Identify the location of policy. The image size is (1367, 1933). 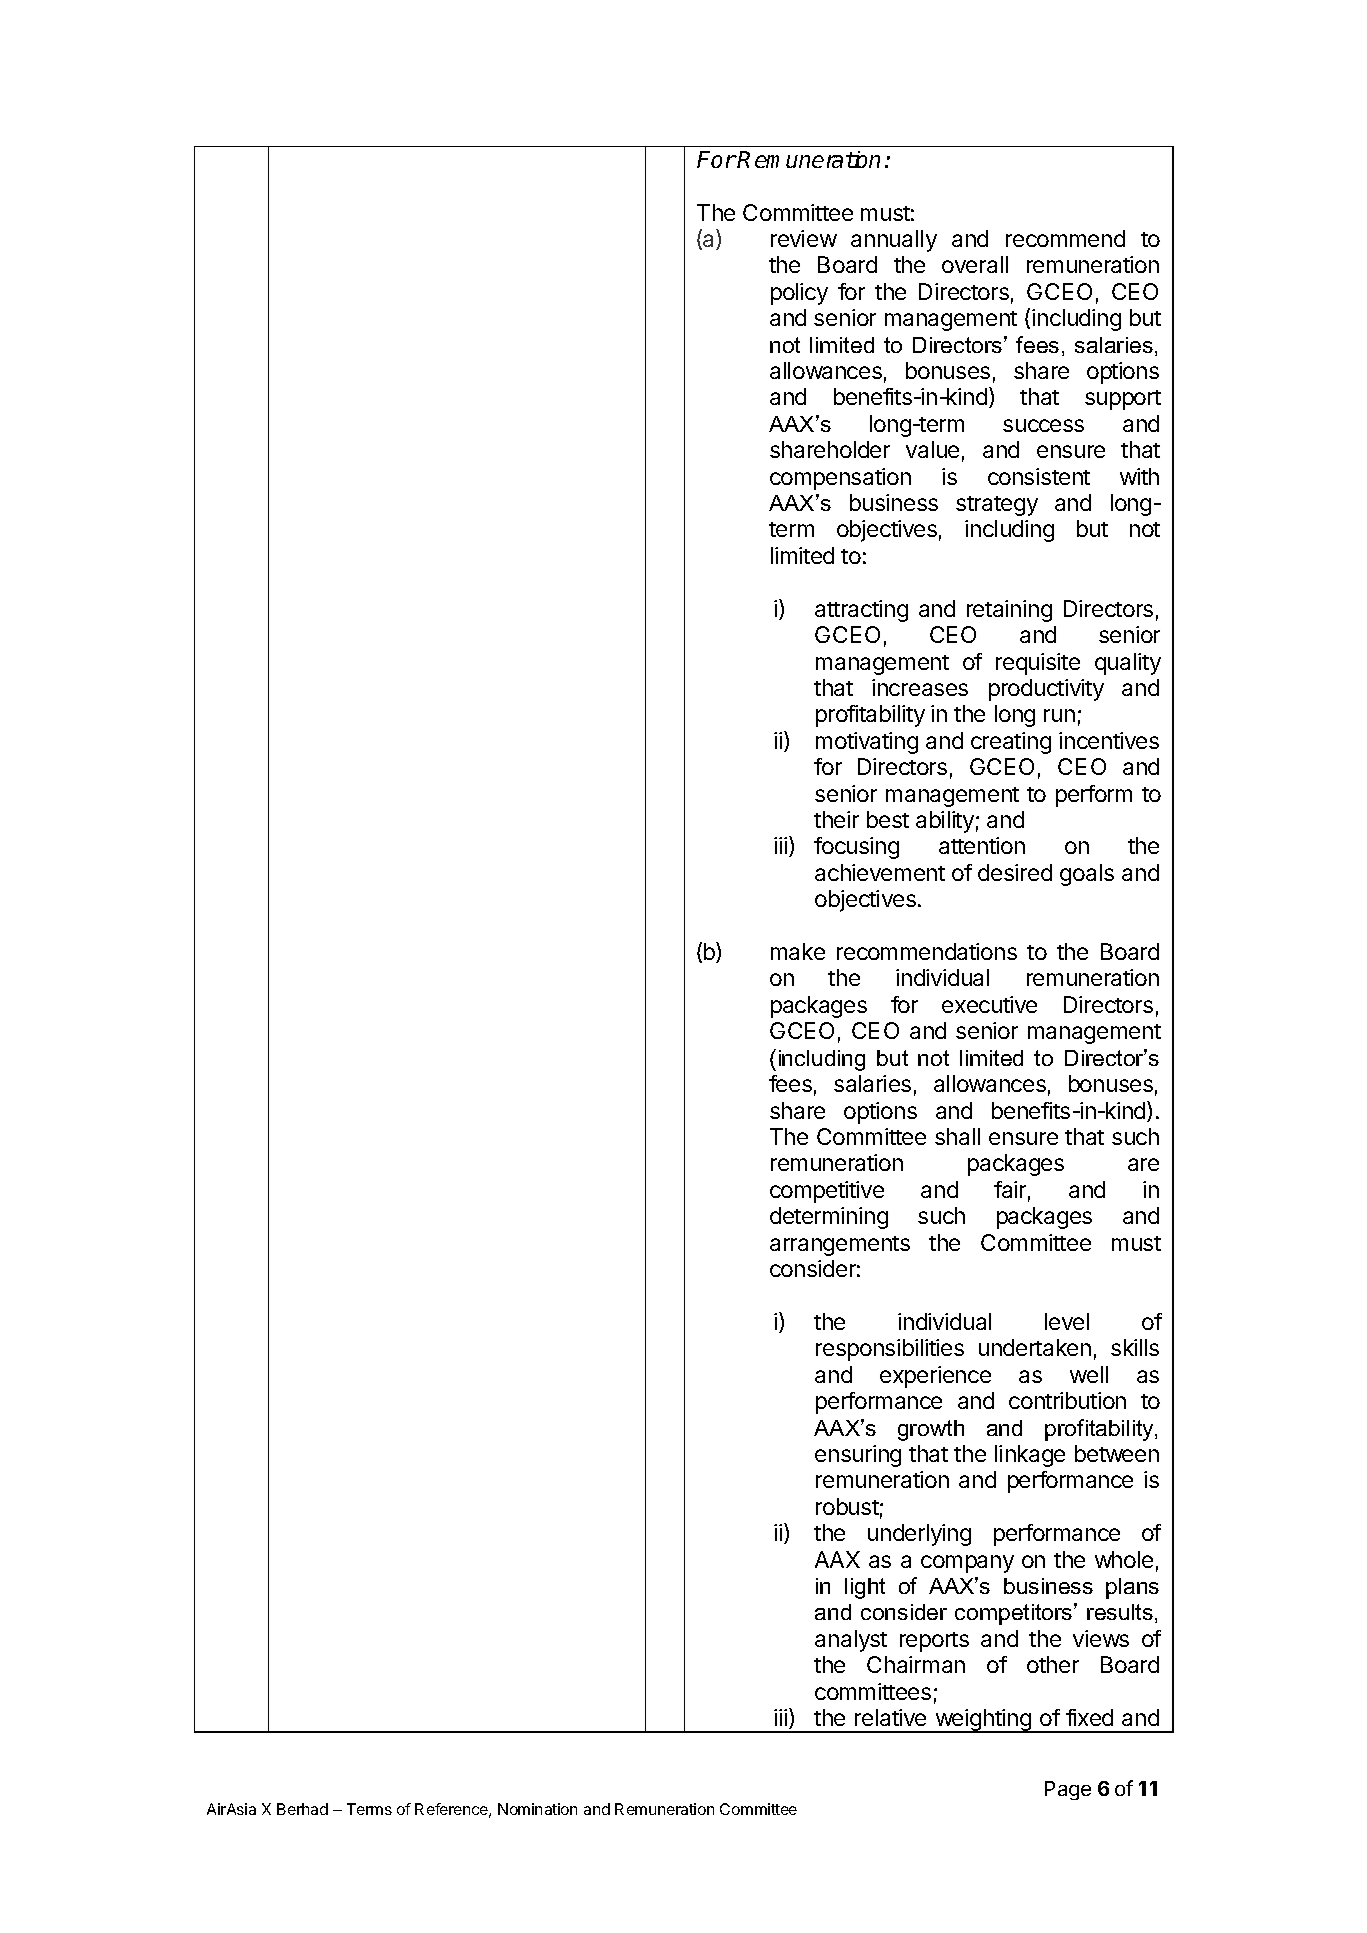
(799, 294).
